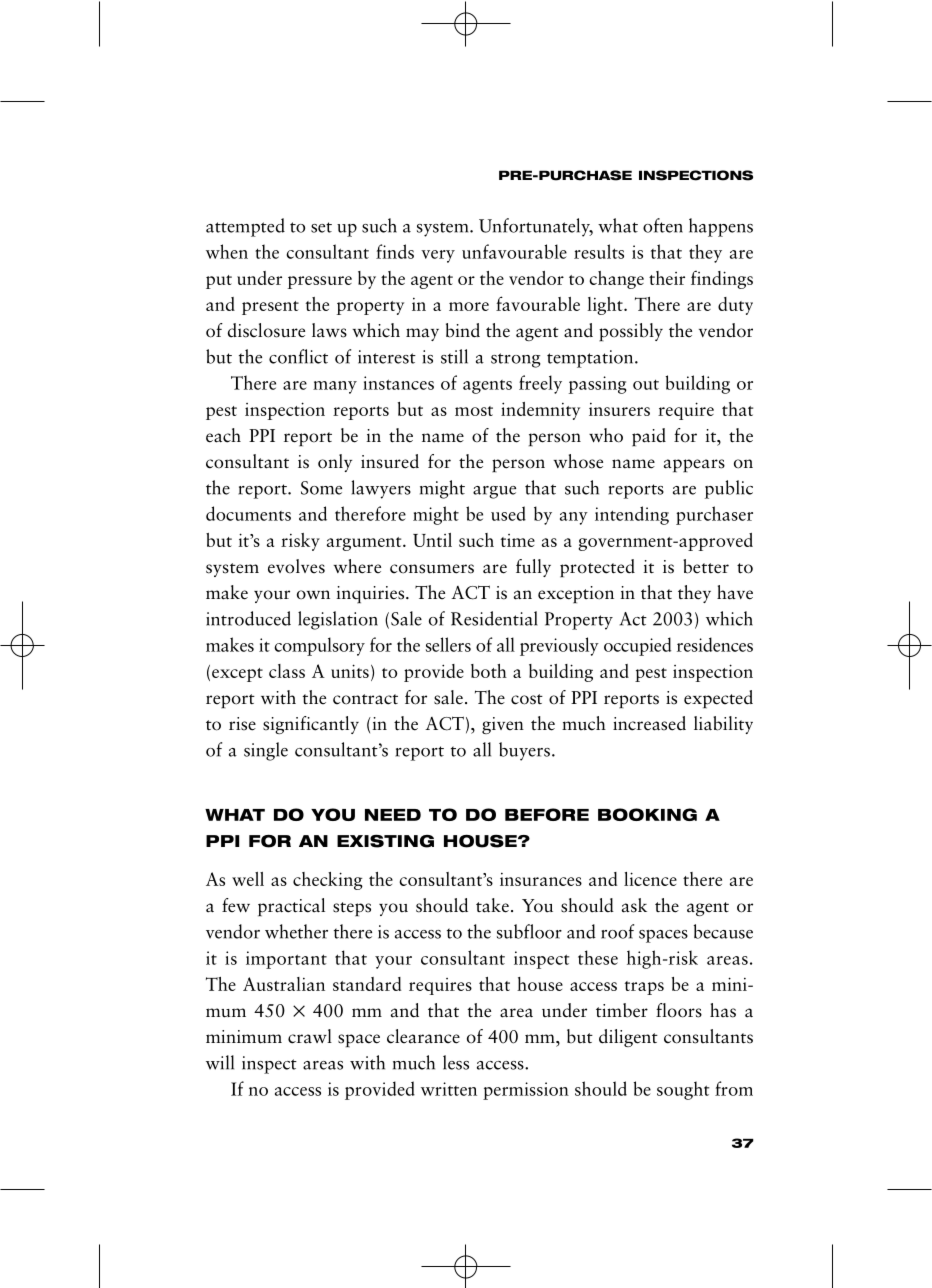 The width and height of the document is (932, 1288). Describe the element at coordinates (667, 278) in the document. I see `their` at that location.
